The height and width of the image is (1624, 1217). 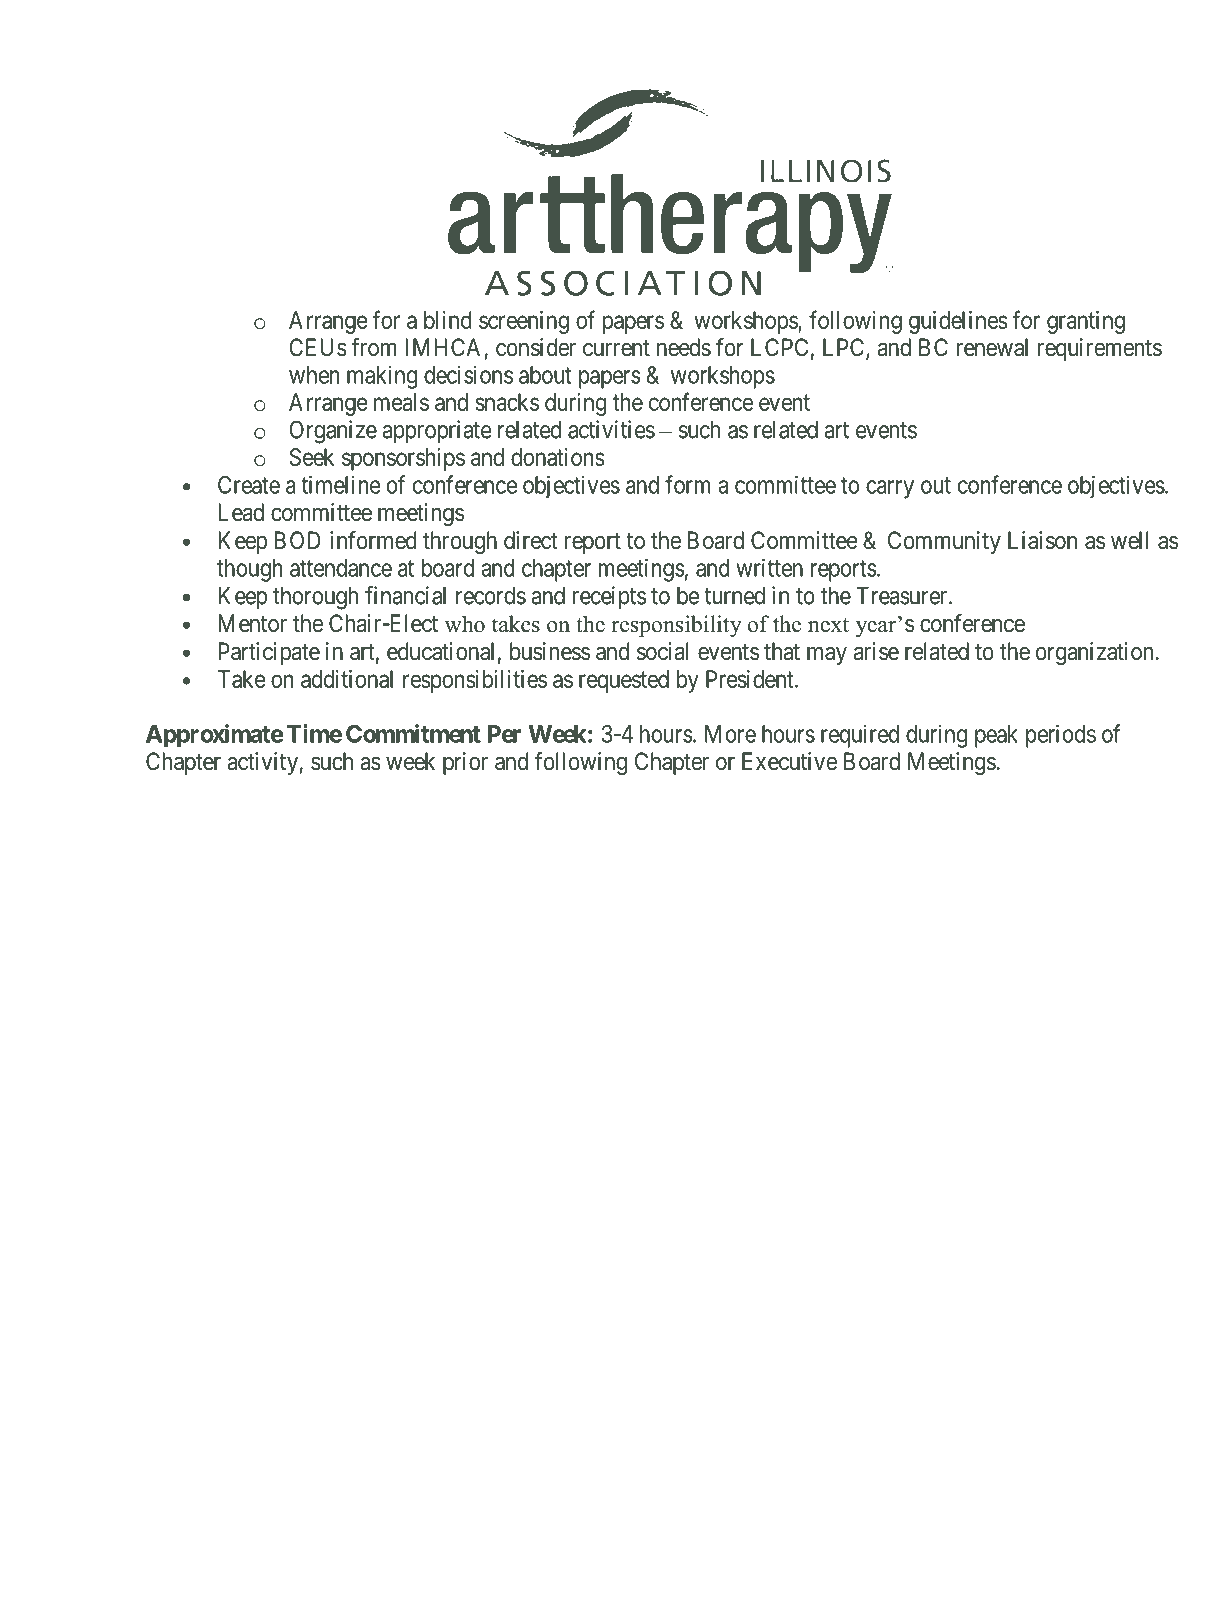 I want to click on current, so click(x=616, y=348).
